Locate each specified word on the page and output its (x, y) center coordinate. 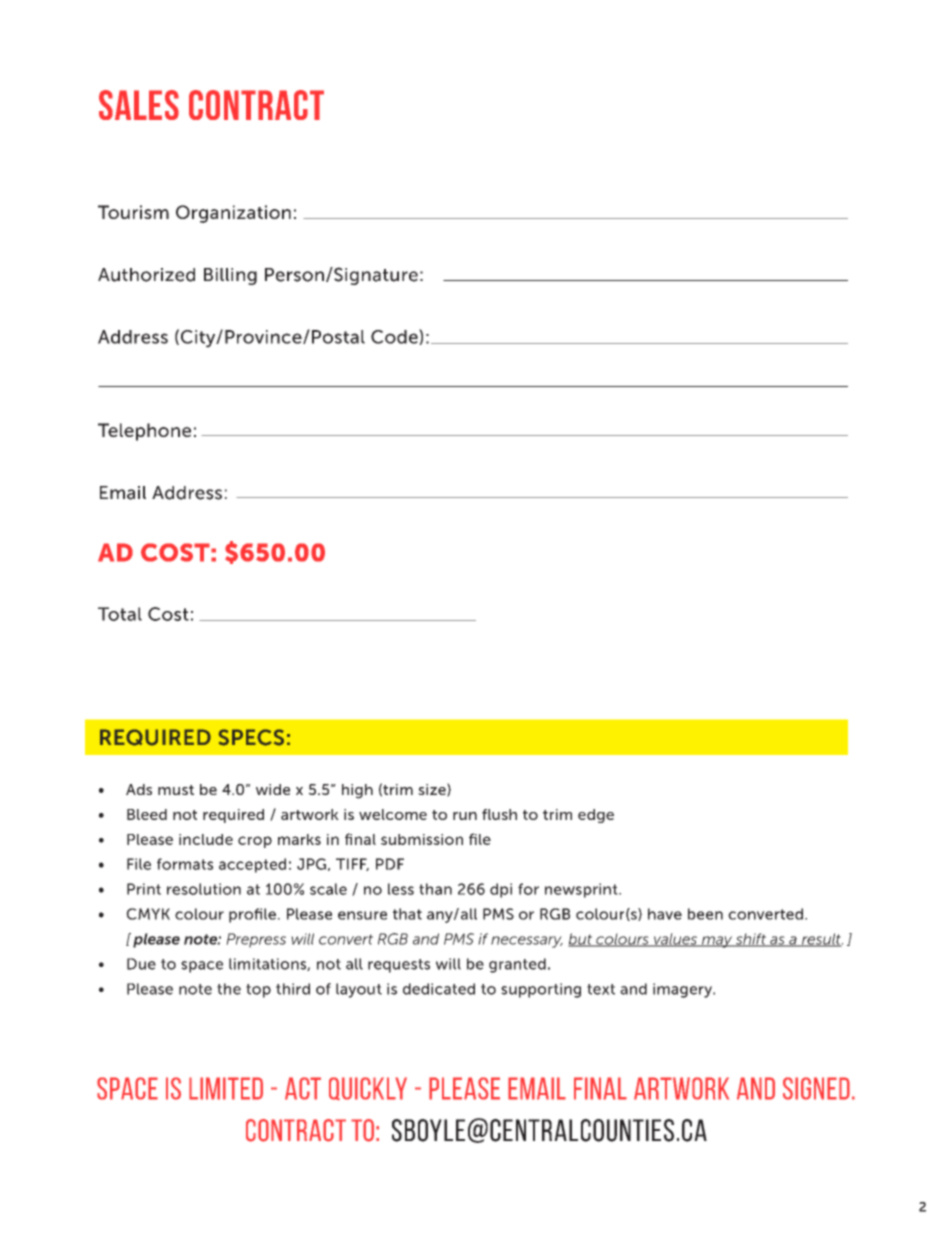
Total (120, 614)
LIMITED (226, 1088)
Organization (233, 214)
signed (816, 1088)
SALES (139, 105)
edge (596, 816)
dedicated (439, 989)
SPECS (251, 737)
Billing (230, 276)
